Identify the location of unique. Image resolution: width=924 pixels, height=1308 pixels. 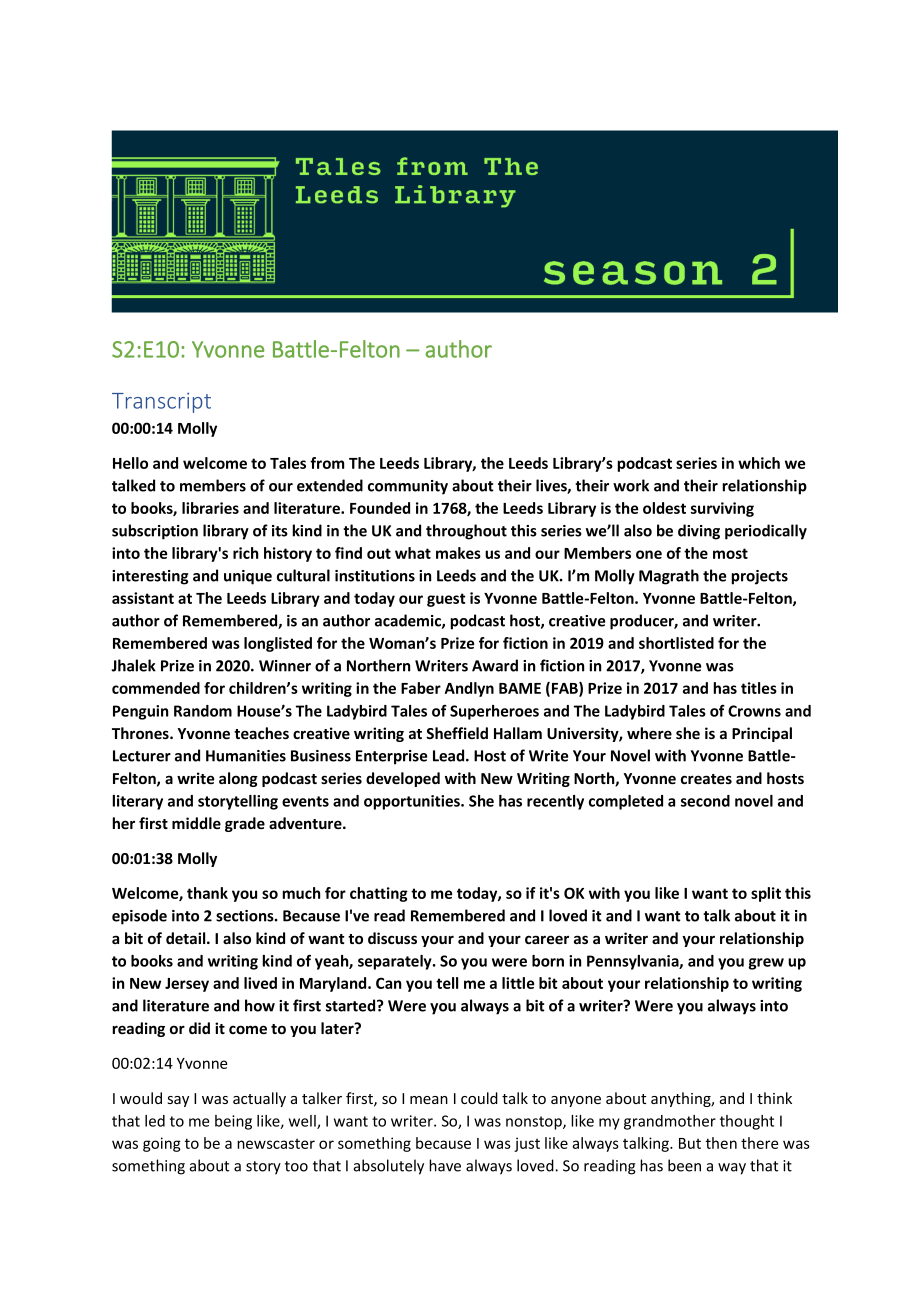
(248, 577).
